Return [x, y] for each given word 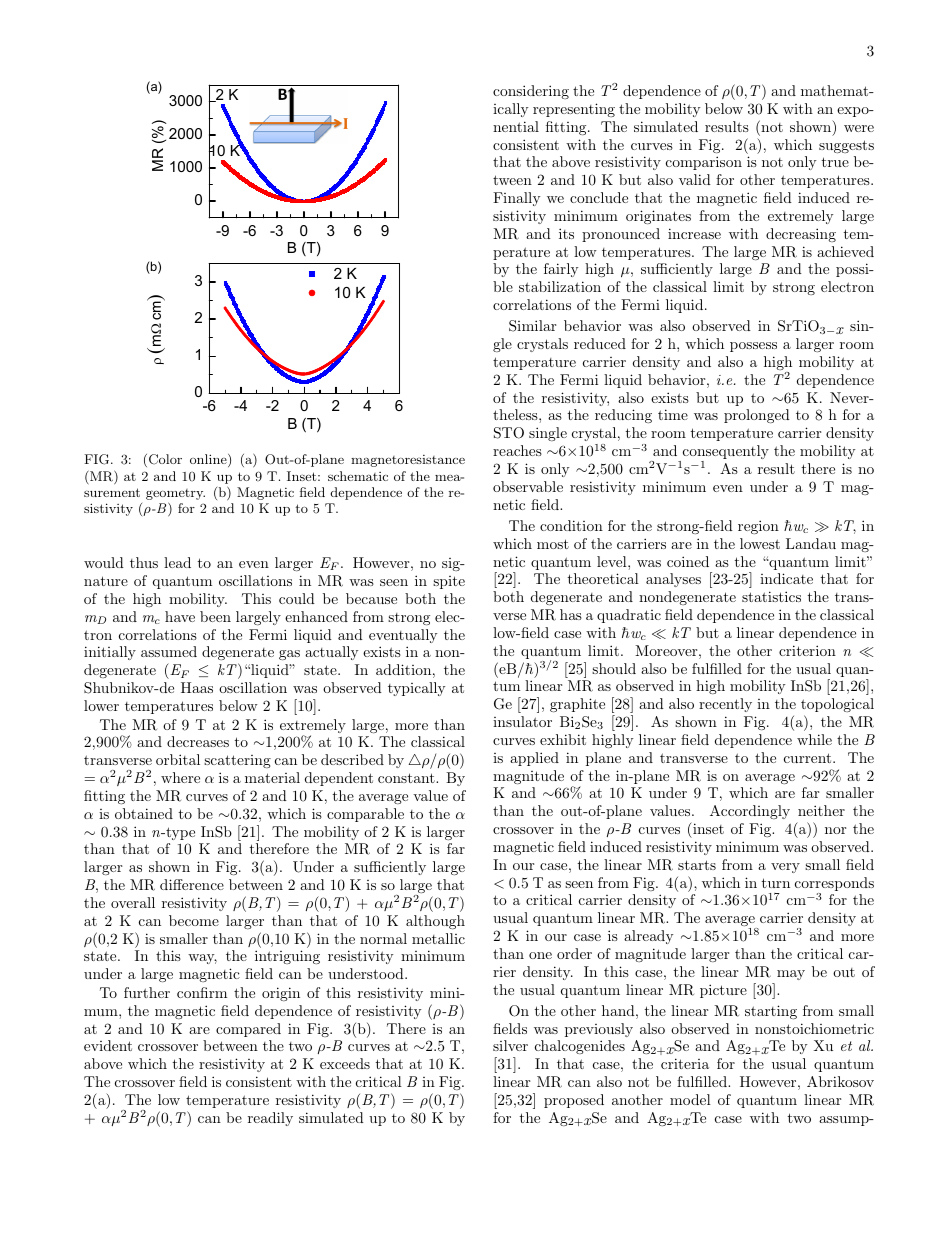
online [209, 460]
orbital [178, 759]
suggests [846, 146]
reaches [517, 450]
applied [534, 759]
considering [531, 92]
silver [510, 1045]
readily [270, 1119]
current [807, 758]
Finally [516, 199]
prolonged [757, 416]
